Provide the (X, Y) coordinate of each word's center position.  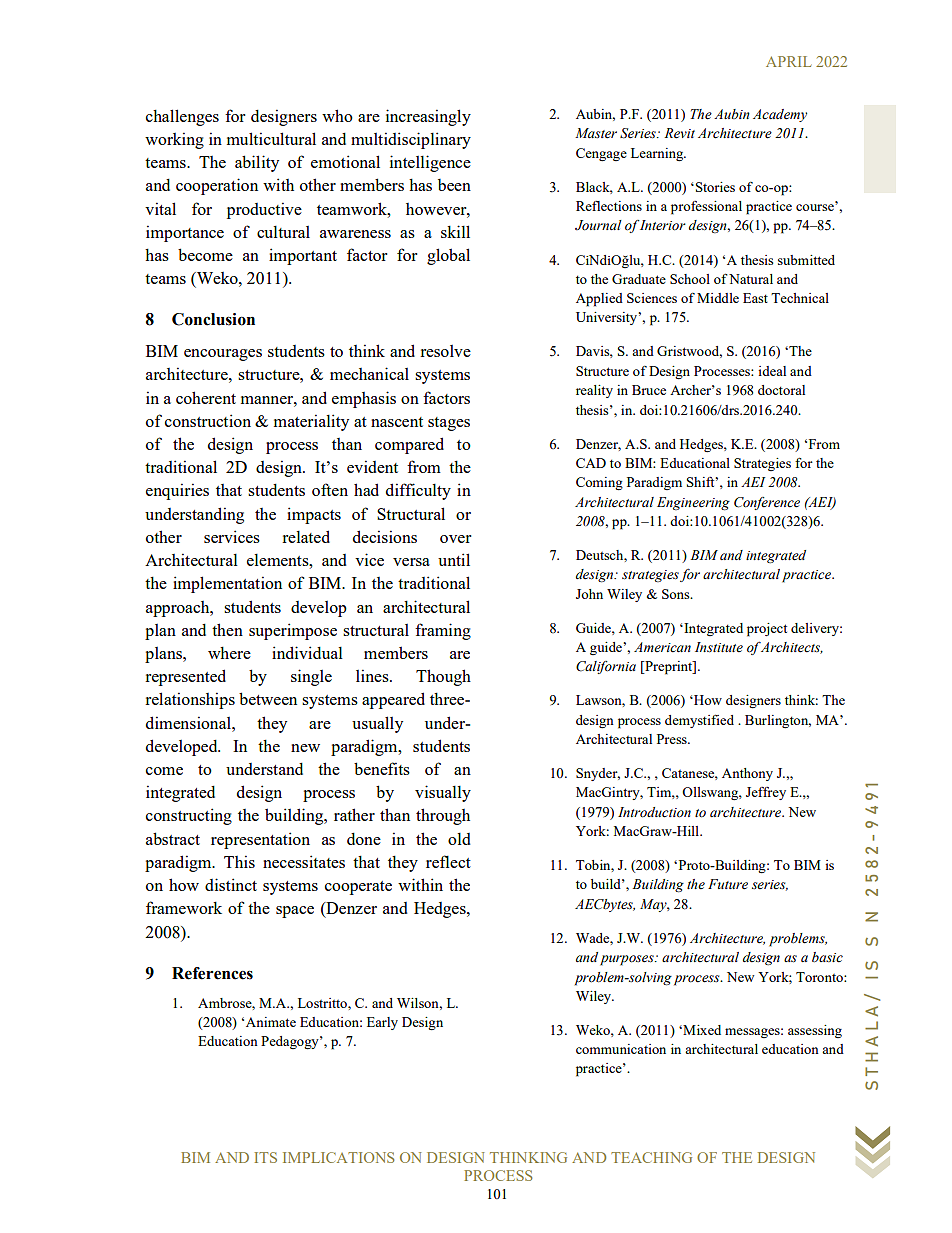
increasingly (428, 117)
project (767, 630)
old (459, 839)
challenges (182, 117)
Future (728, 884)
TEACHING (651, 1157)
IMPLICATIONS (338, 1157)
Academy (780, 115)
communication (621, 1049)
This (239, 861)
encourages (223, 355)
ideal (772, 371)
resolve (445, 351)
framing (443, 631)
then (227, 629)
